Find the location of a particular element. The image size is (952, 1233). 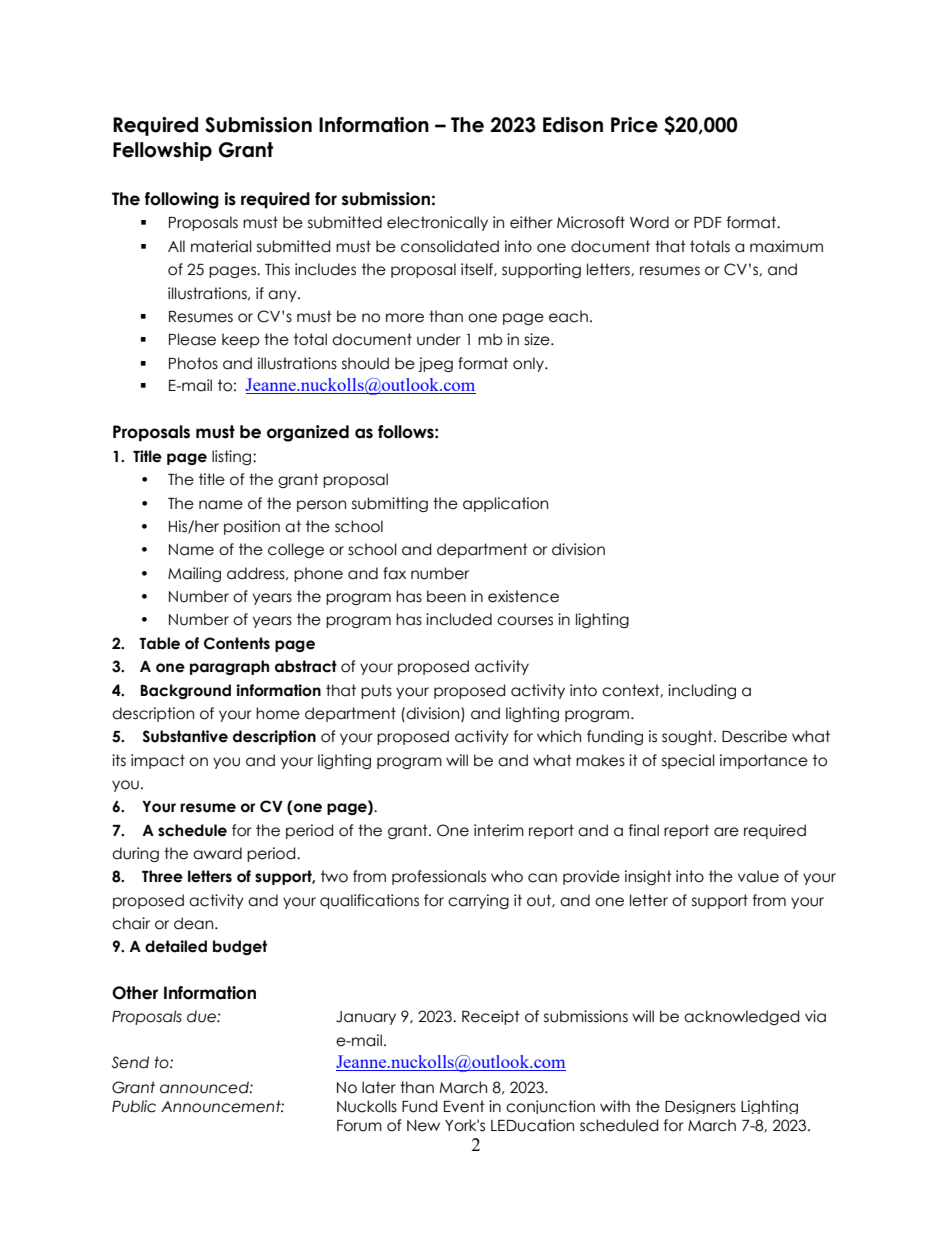

PDF is located at coordinates (708, 222).
